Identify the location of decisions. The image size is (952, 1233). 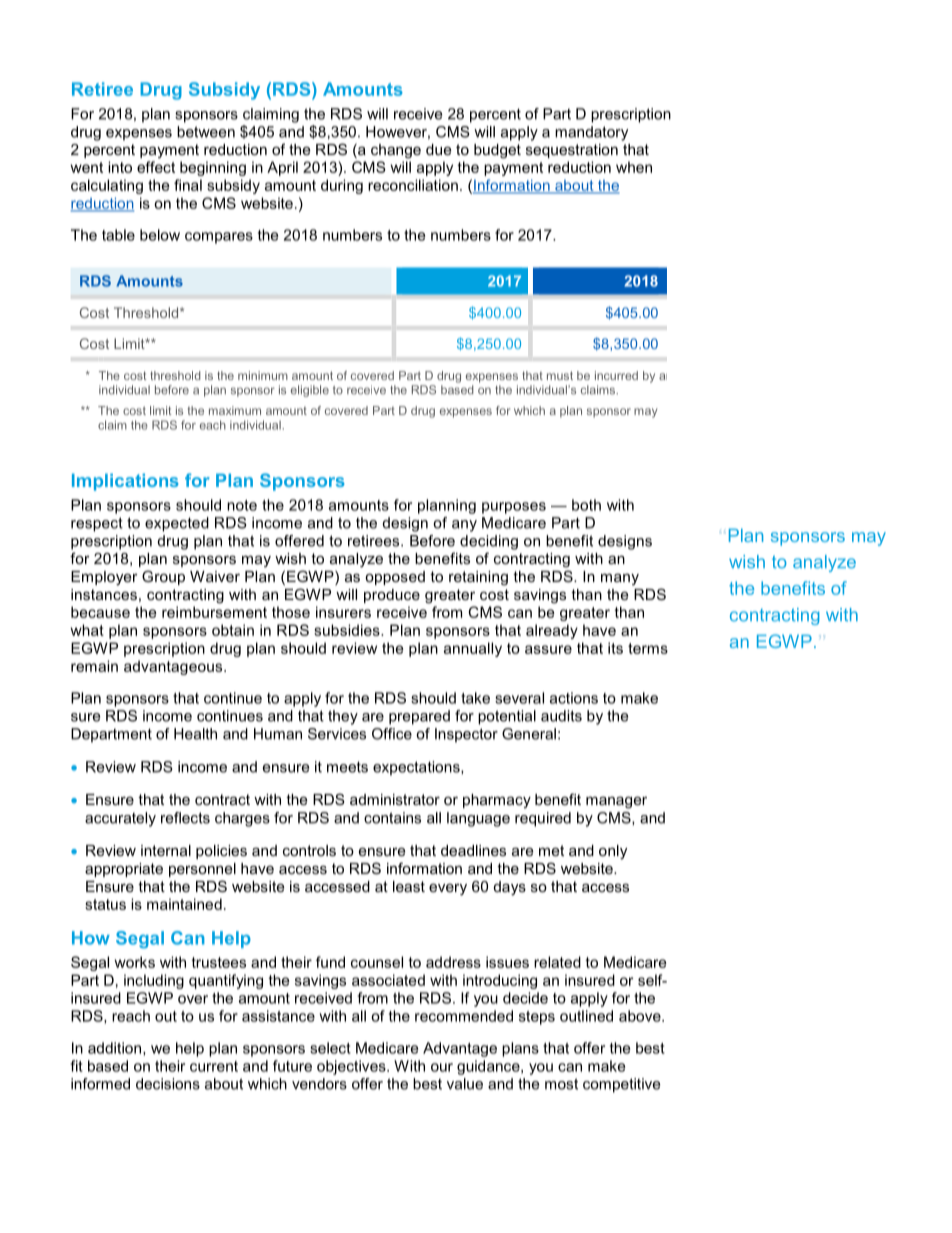
(168, 1084).
